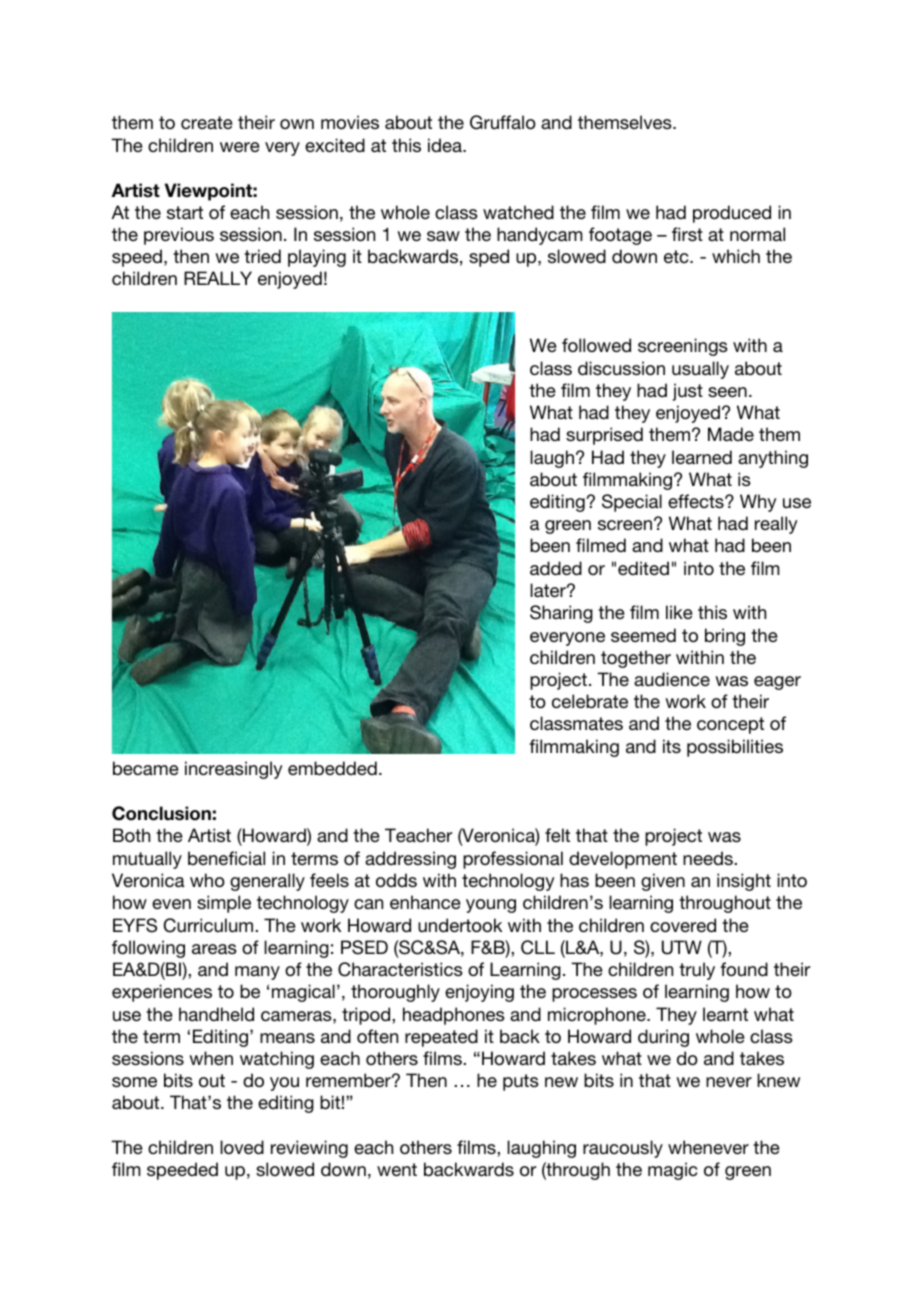  What do you see at coordinates (700, 370) in the document?
I see `usually` at bounding box center [700, 370].
